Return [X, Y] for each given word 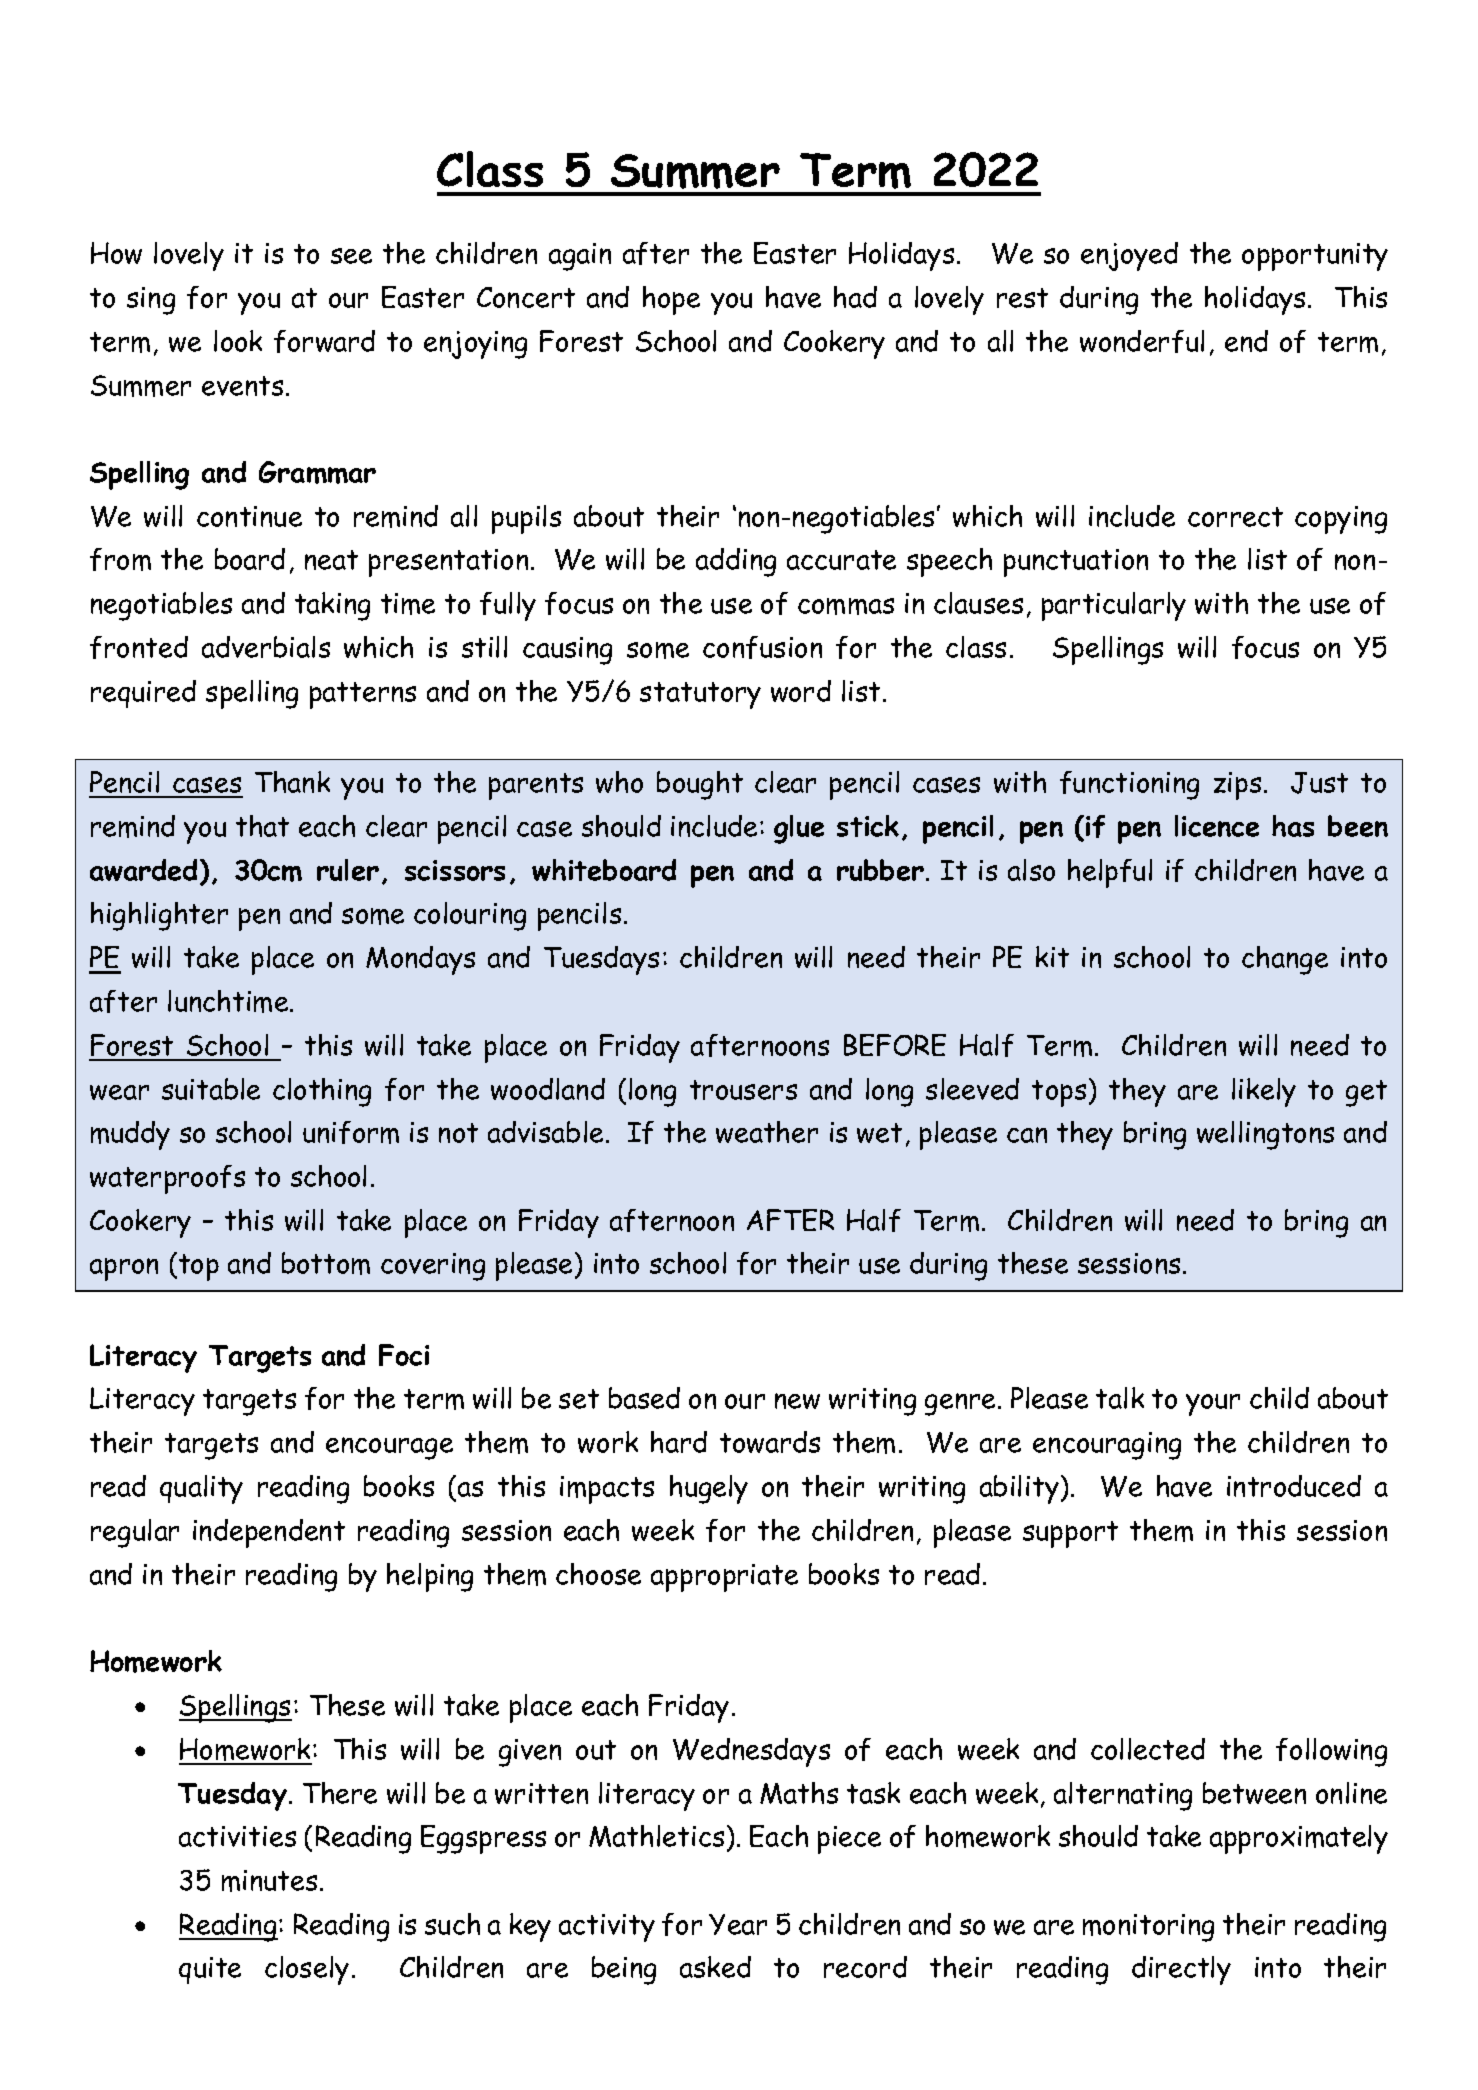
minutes [269, 1881]
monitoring [1148, 1928]
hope [671, 300]
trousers [743, 1090]
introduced [1294, 1486]
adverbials [266, 647]
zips [1237, 786]
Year [738, 1924]
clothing [322, 1092]
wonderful [1142, 341]
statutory [700, 695]
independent [269, 1533]
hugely [709, 1489]
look [238, 341]
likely [1264, 1092]
